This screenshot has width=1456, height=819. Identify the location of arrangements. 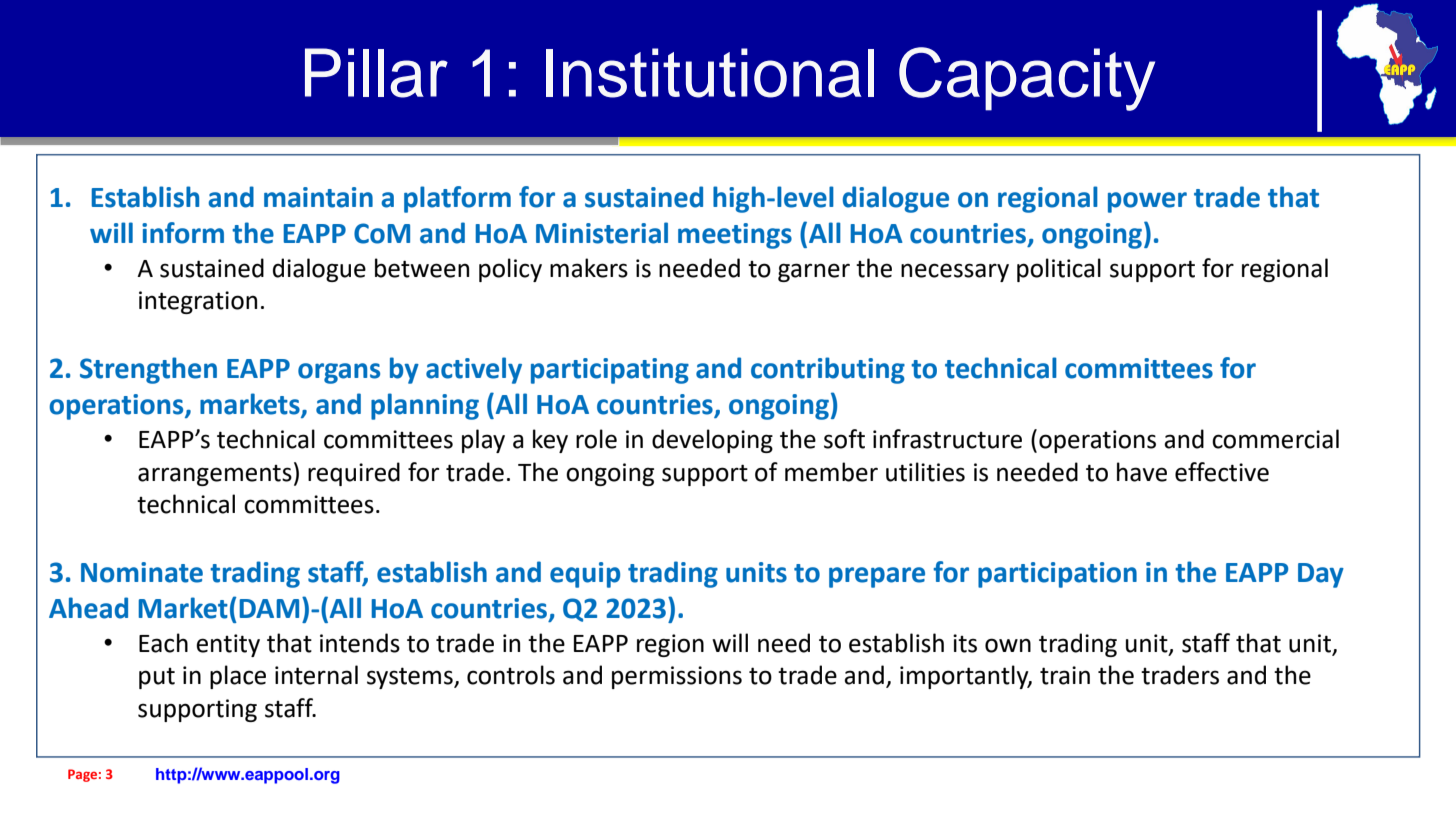
(215, 475).
